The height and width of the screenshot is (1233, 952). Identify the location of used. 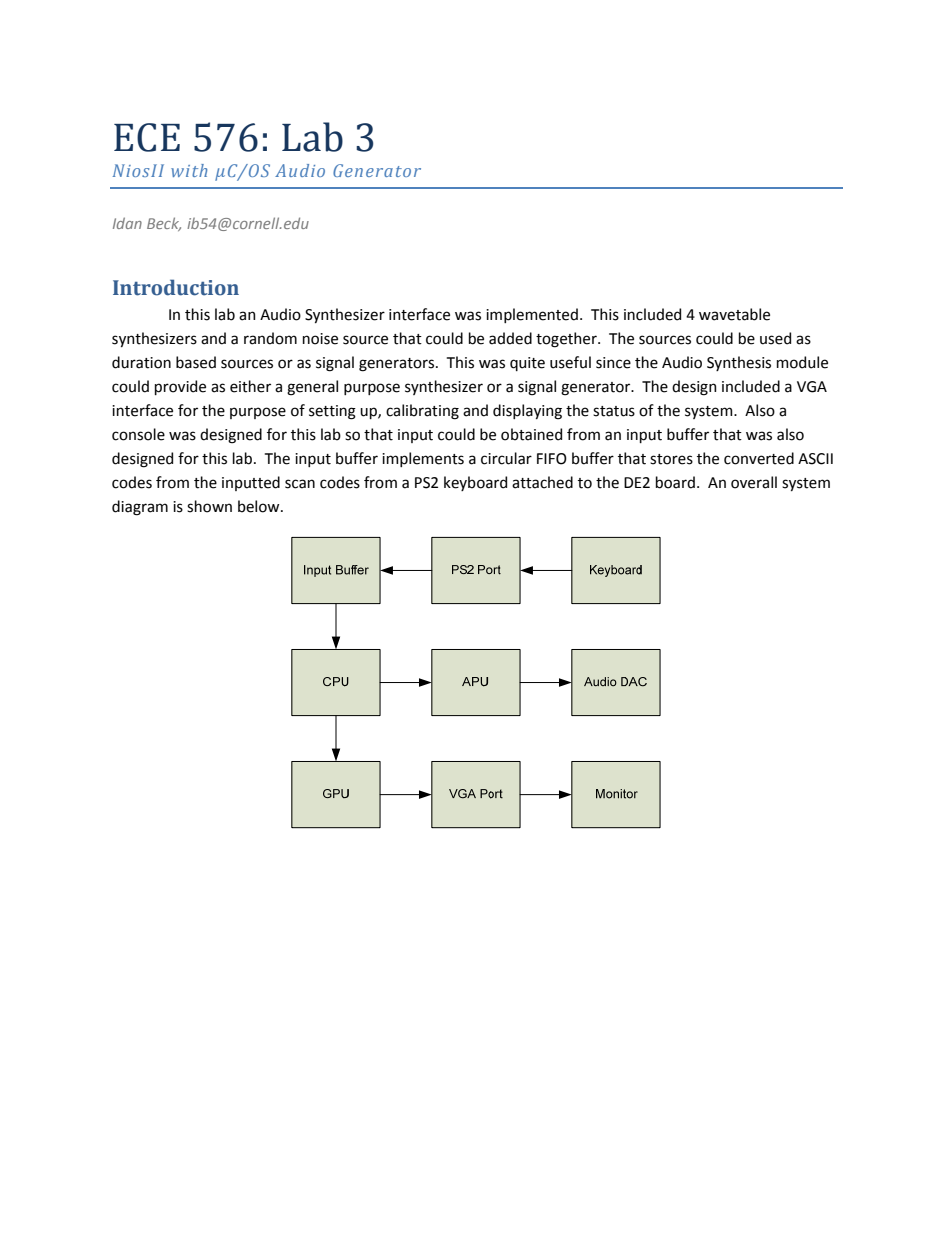
(775, 338).
